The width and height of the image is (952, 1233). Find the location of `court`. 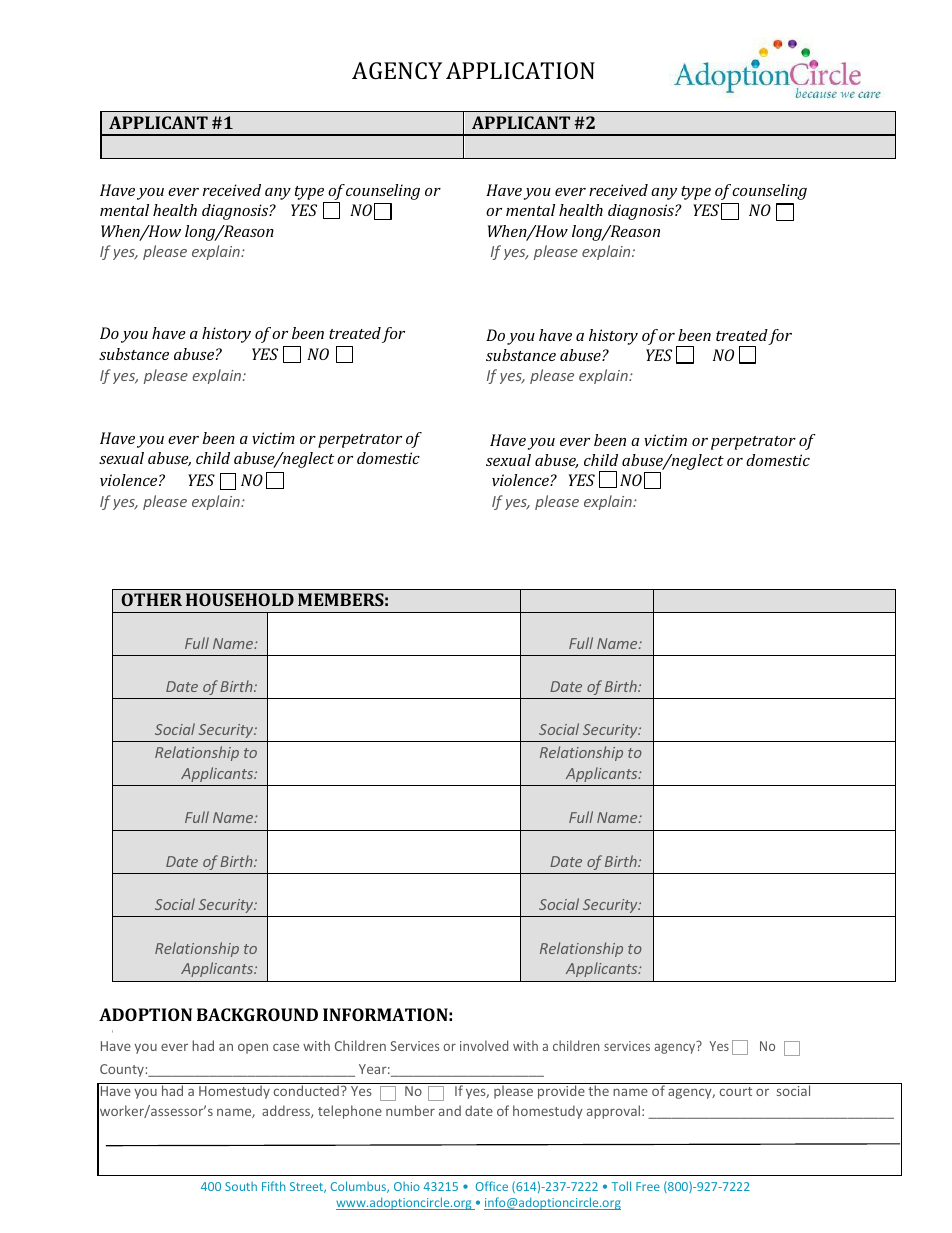

court is located at coordinates (736, 1091).
